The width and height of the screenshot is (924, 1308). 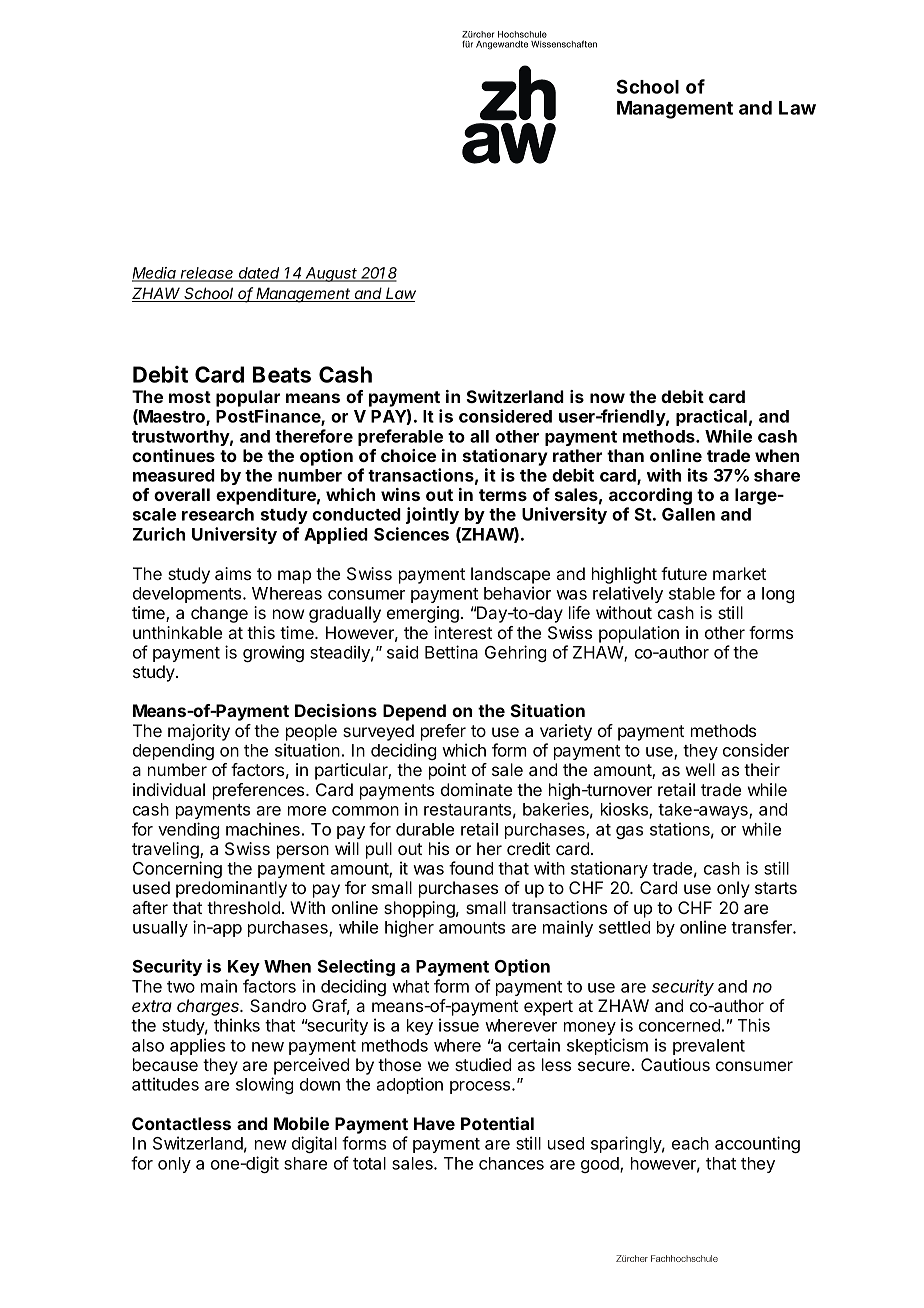 I want to click on August, so click(x=332, y=274).
